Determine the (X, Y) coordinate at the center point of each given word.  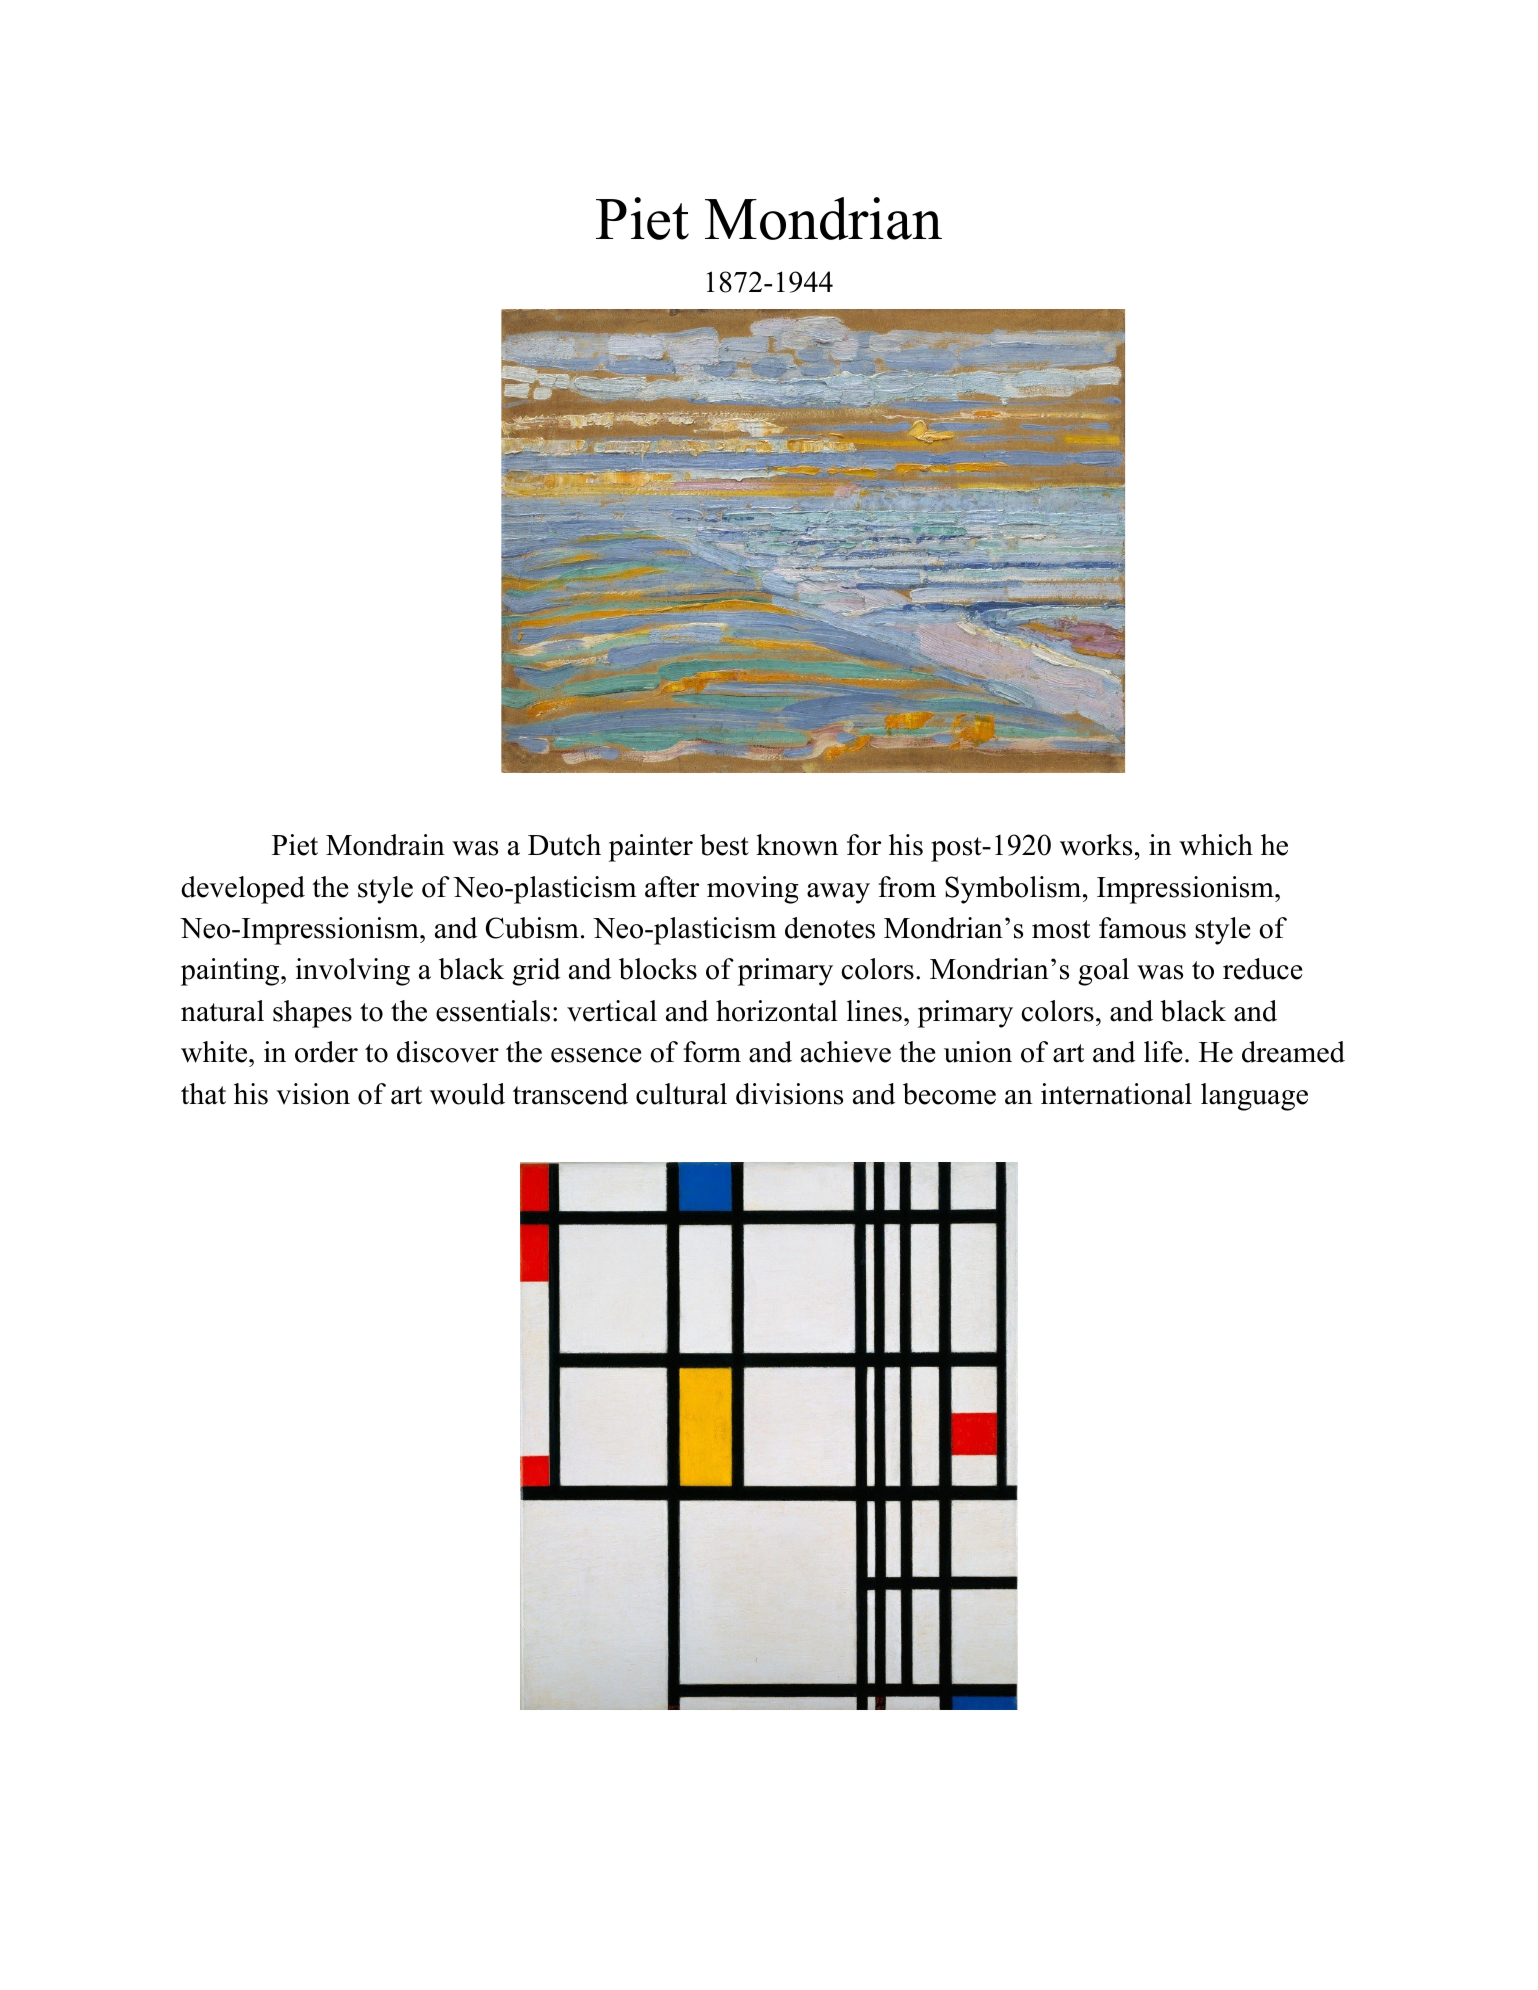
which (1216, 845)
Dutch (564, 845)
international (1116, 1094)
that (203, 1094)
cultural (681, 1094)
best (724, 845)
